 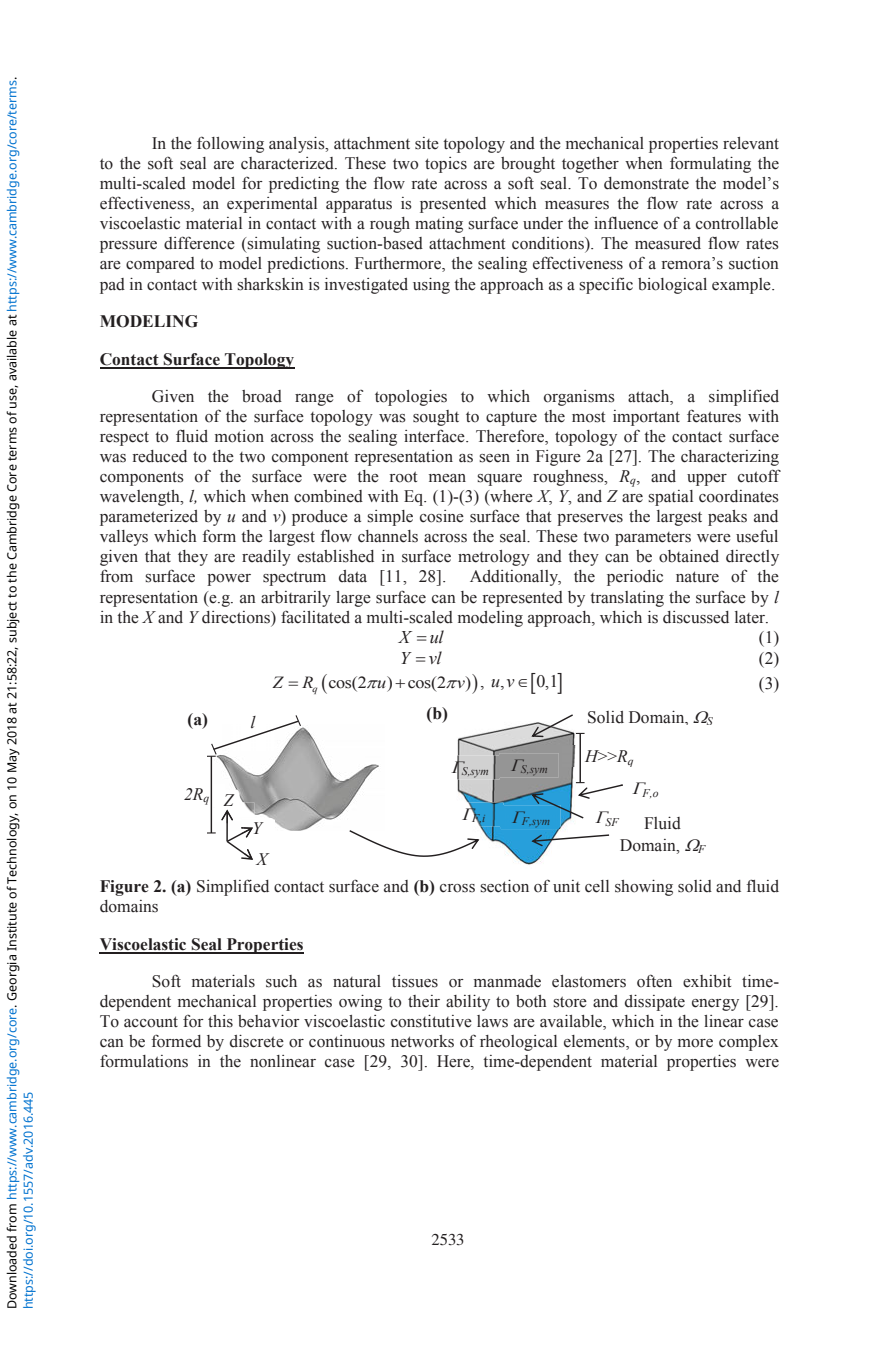 I want to click on directions, so click(x=237, y=617).
